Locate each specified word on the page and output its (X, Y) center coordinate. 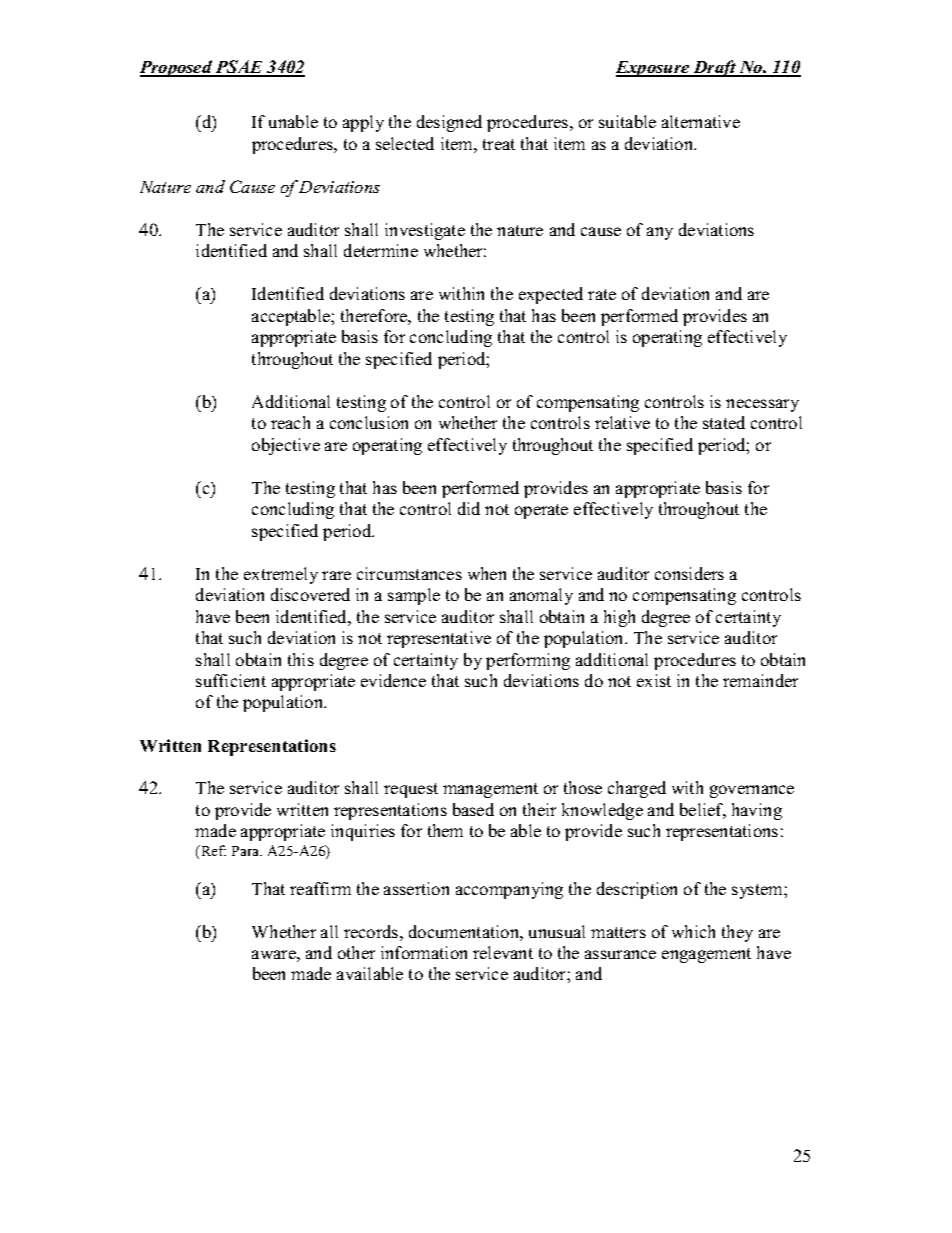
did (469, 508)
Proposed (177, 68)
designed (449, 123)
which (693, 931)
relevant (503, 952)
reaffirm (320, 888)
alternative (701, 121)
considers (689, 573)
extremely (281, 575)
